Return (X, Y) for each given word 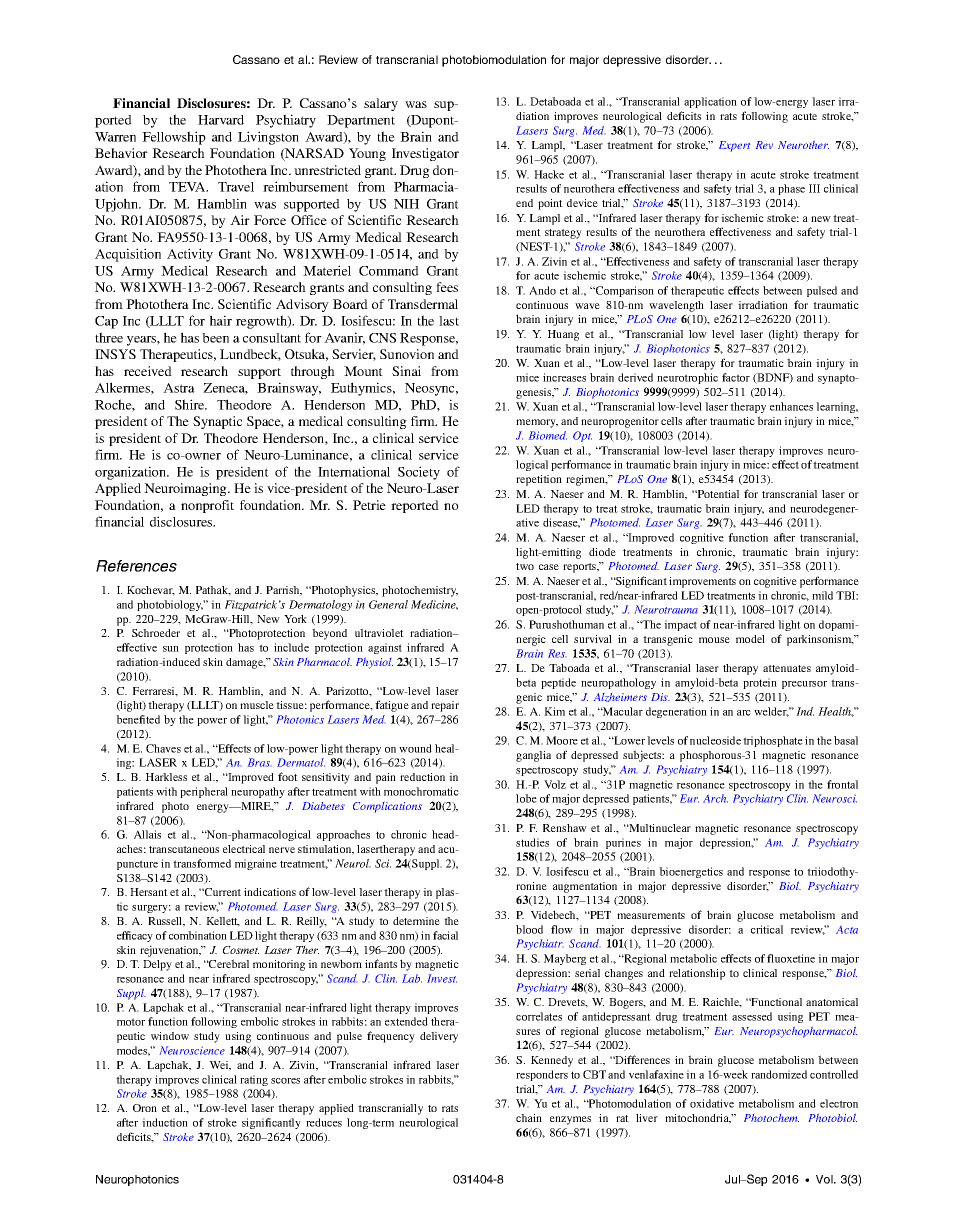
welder (771, 712)
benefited (138, 719)
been (215, 338)
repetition (539, 480)
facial (445, 935)
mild (822, 595)
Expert (734, 146)
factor (736, 377)
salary (381, 104)
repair (445, 706)
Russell (166, 922)
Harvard (221, 120)
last (449, 321)
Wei (220, 1066)
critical (767, 929)
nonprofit (207, 506)
